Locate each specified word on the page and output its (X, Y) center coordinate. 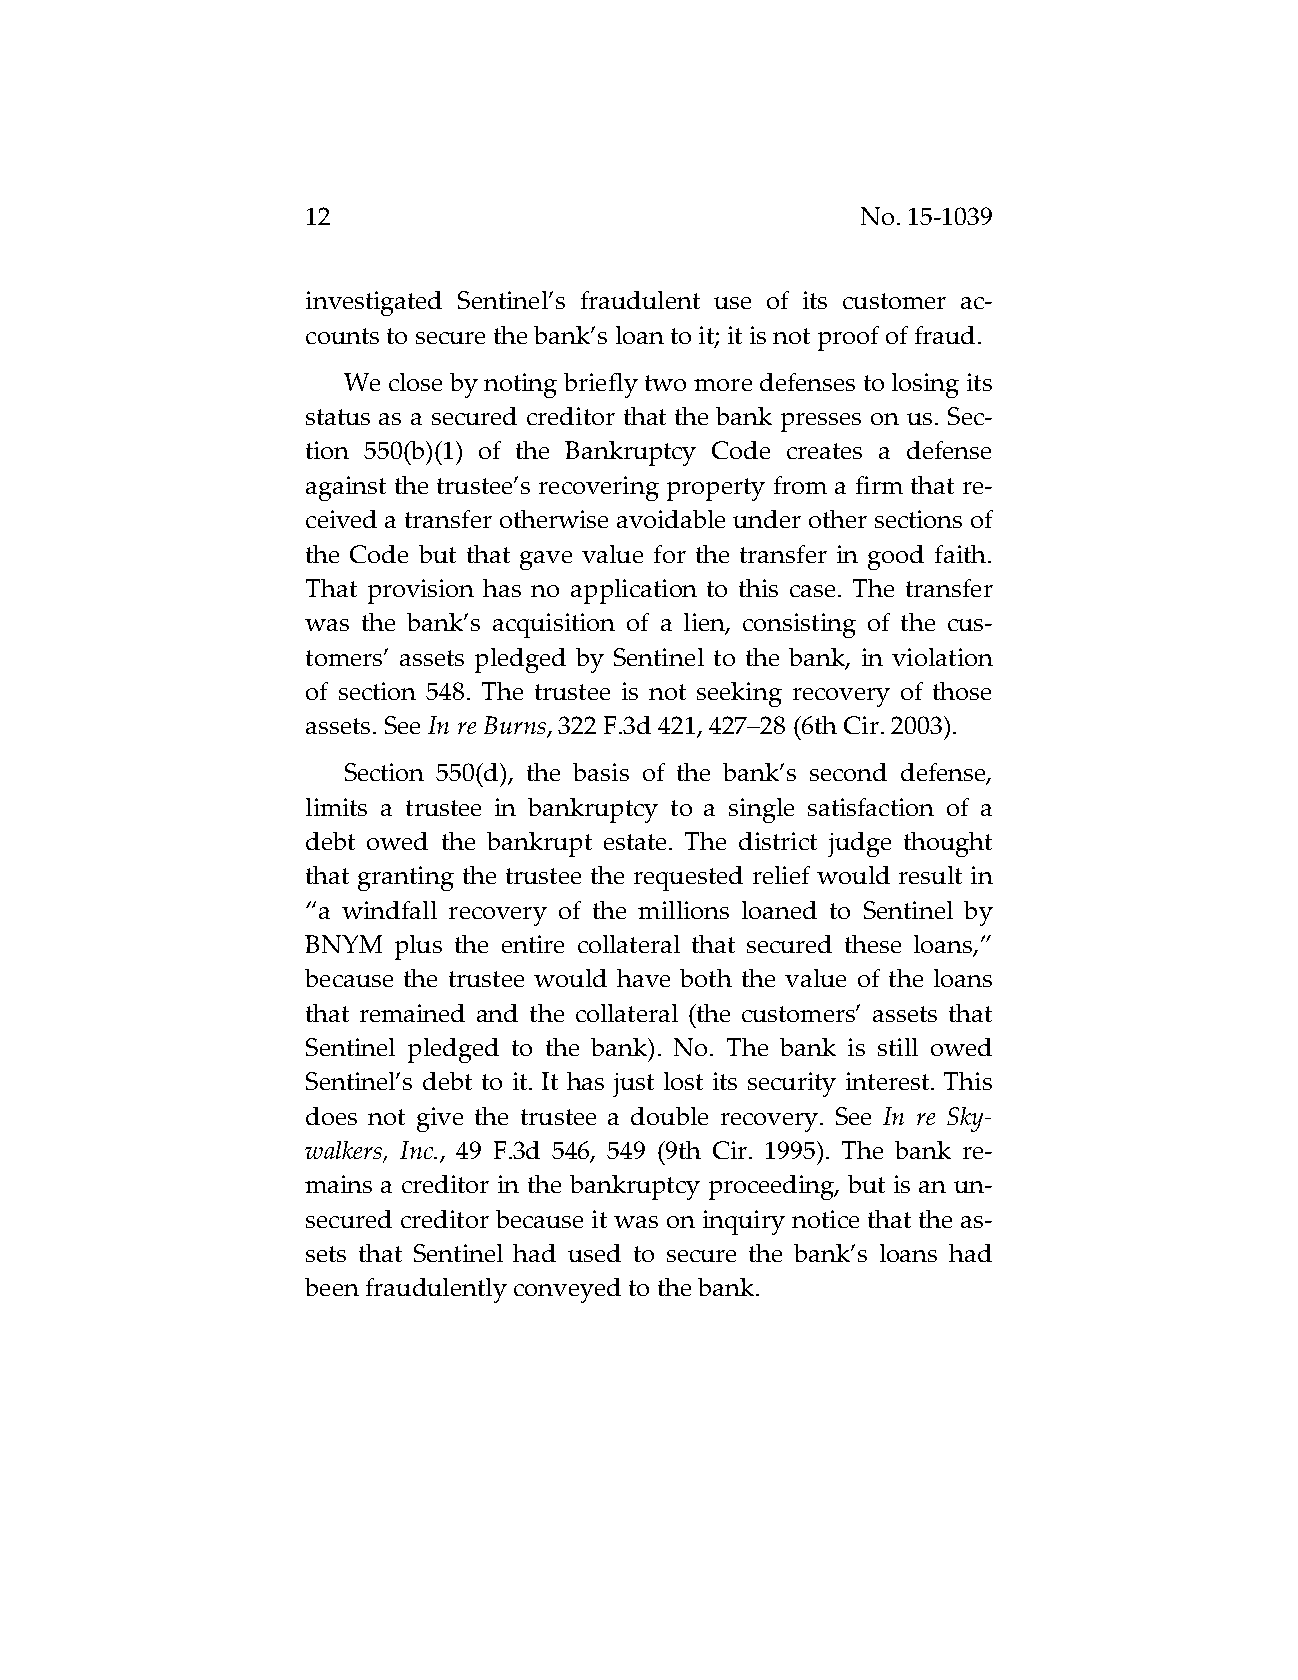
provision (421, 591)
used (594, 1253)
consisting (799, 625)
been (332, 1287)
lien (705, 623)
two (665, 383)
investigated (374, 303)
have (643, 978)
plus (418, 947)
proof (848, 338)
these (873, 944)
